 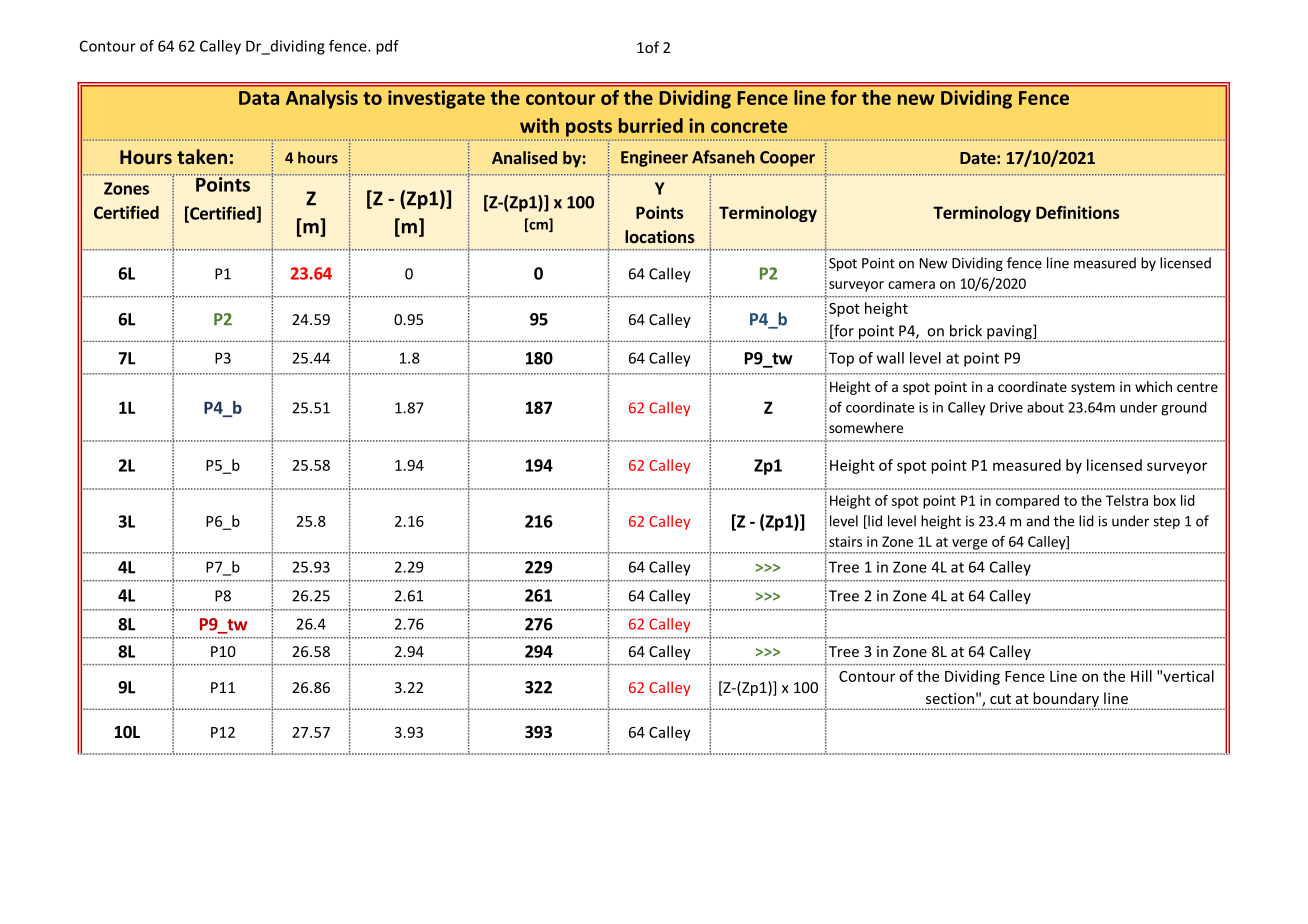 I want to click on locations, so click(x=660, y=236).
